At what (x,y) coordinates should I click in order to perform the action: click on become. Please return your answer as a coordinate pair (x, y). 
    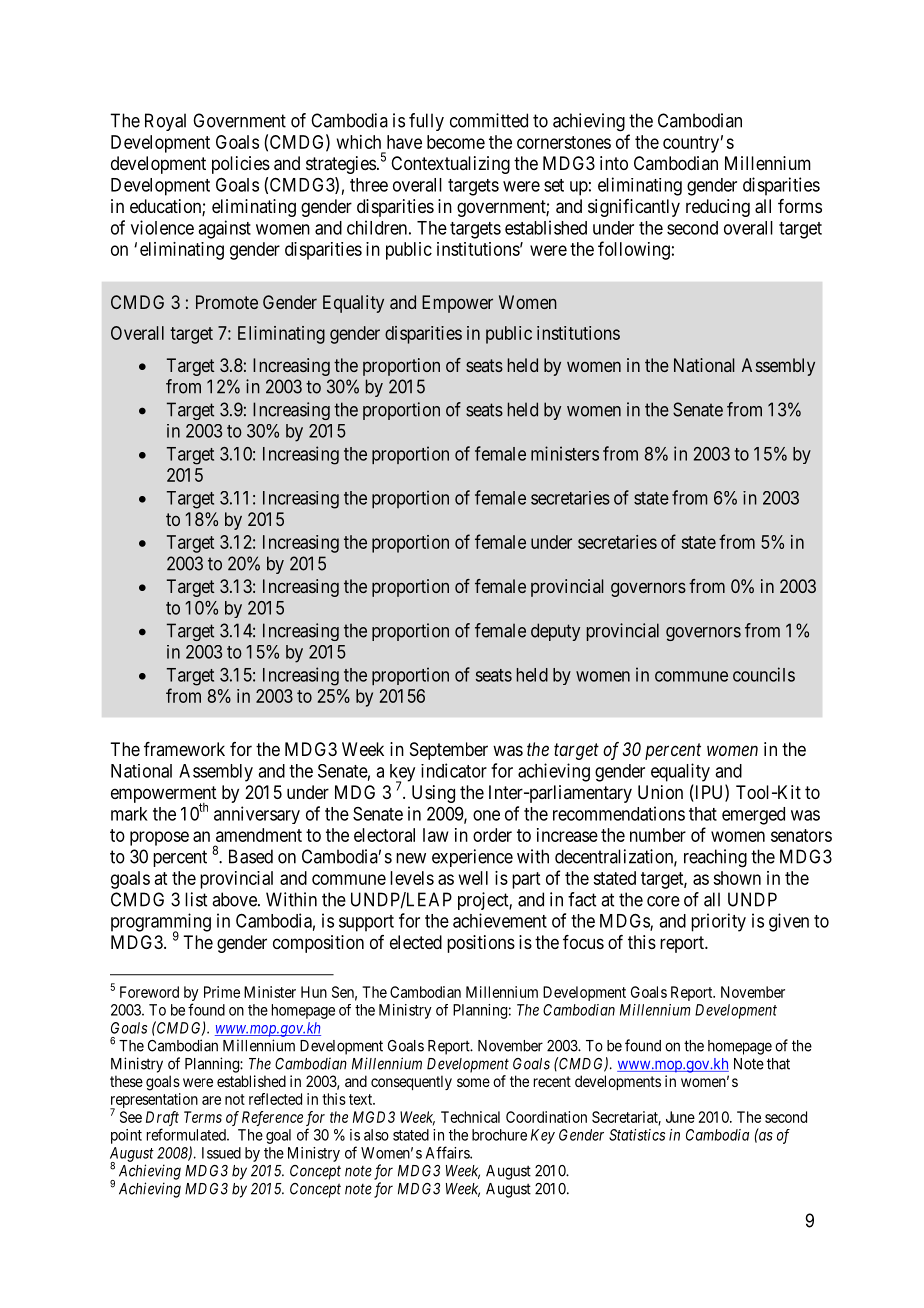
    Looking at the image, I should click on (456, 142).
